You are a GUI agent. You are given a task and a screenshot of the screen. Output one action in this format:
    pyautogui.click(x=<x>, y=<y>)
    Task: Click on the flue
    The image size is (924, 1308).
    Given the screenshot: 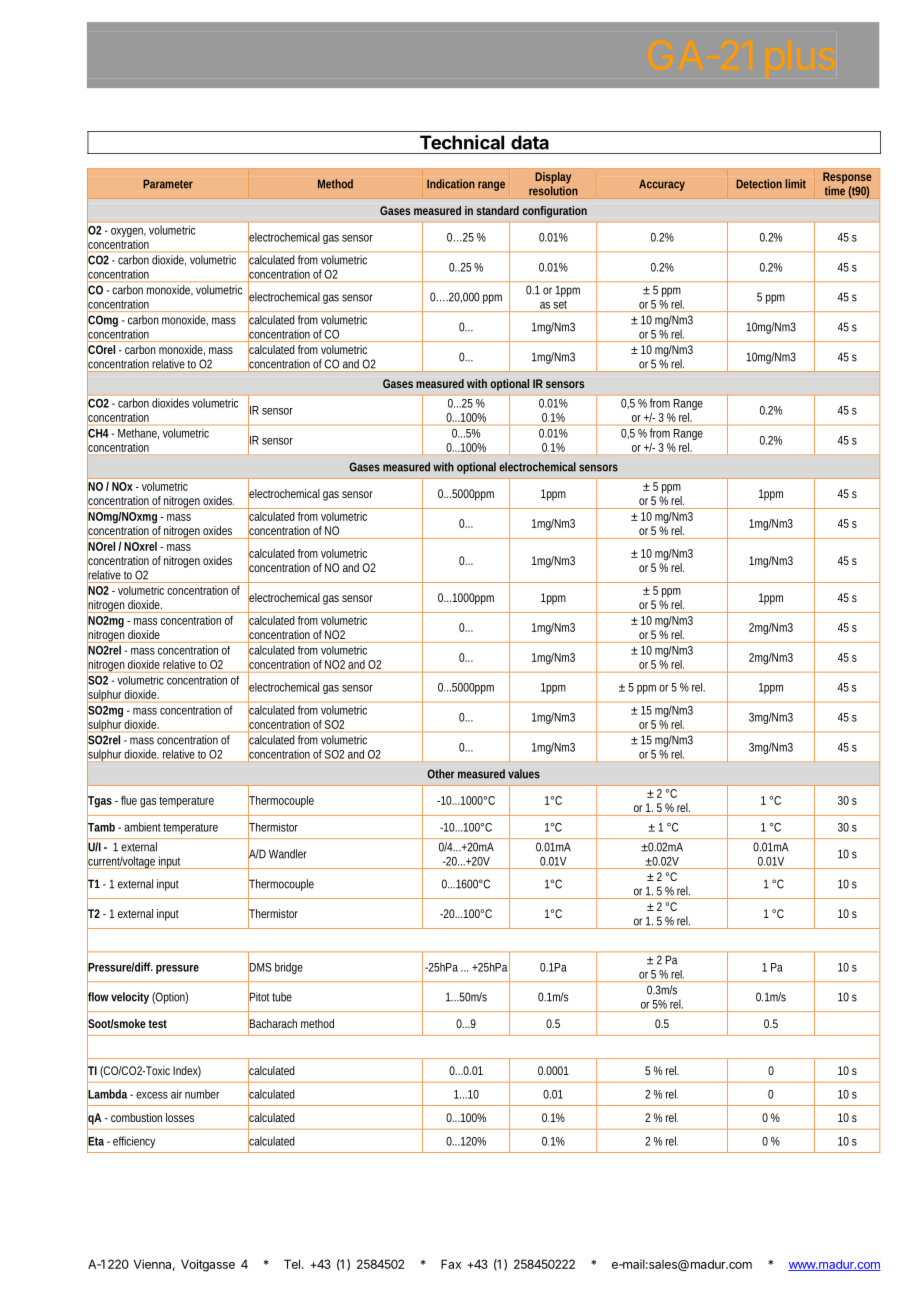 What is the action you would take?
    pyautogui.click(x=129, y=800)
